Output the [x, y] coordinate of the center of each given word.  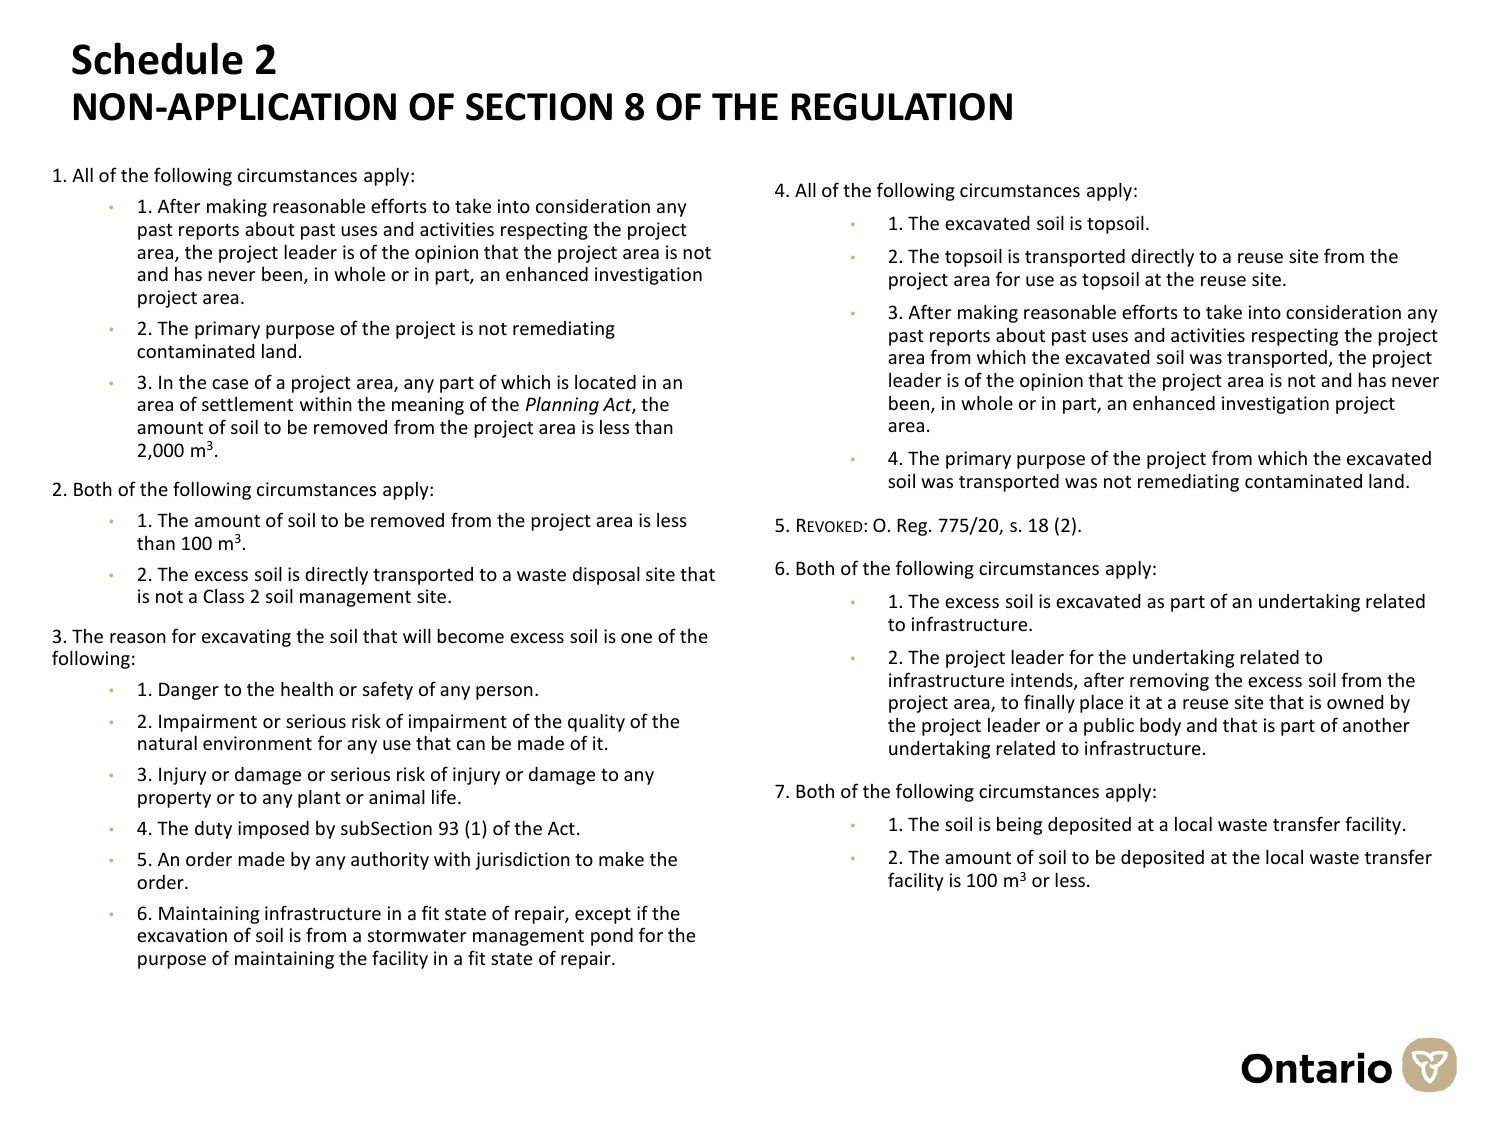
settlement [247, 404]
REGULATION [902, 107]
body [1160, 727]
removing [1169, 682]
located [605, 382]
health [307, 688]
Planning [562, 406]
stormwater [417, 936]
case [230, 384]
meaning [428, 406]
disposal [606, 576]
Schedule [157, 58]
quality [596, 723]
